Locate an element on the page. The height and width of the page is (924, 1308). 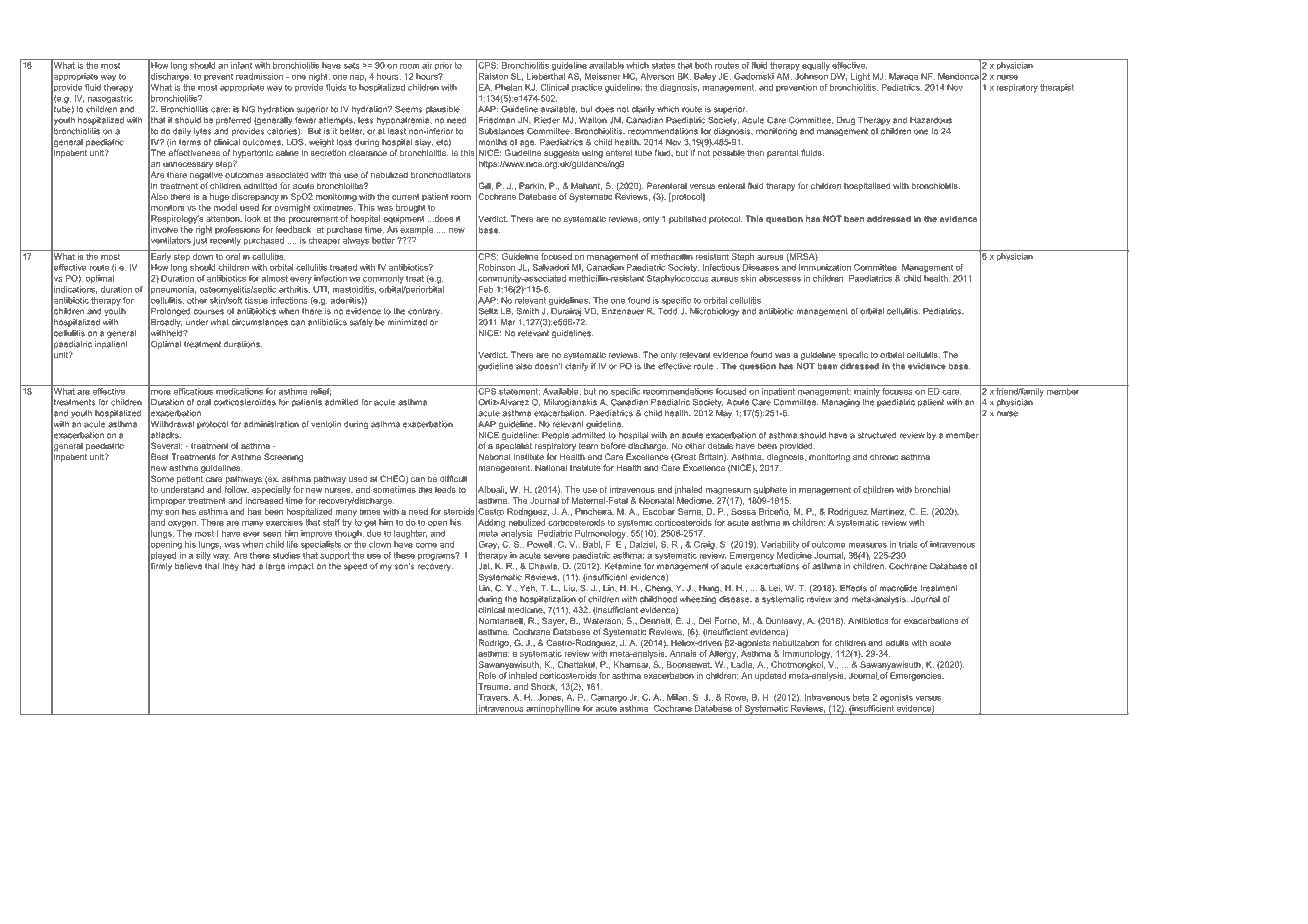
infant is located at coordinates (241, 64).
